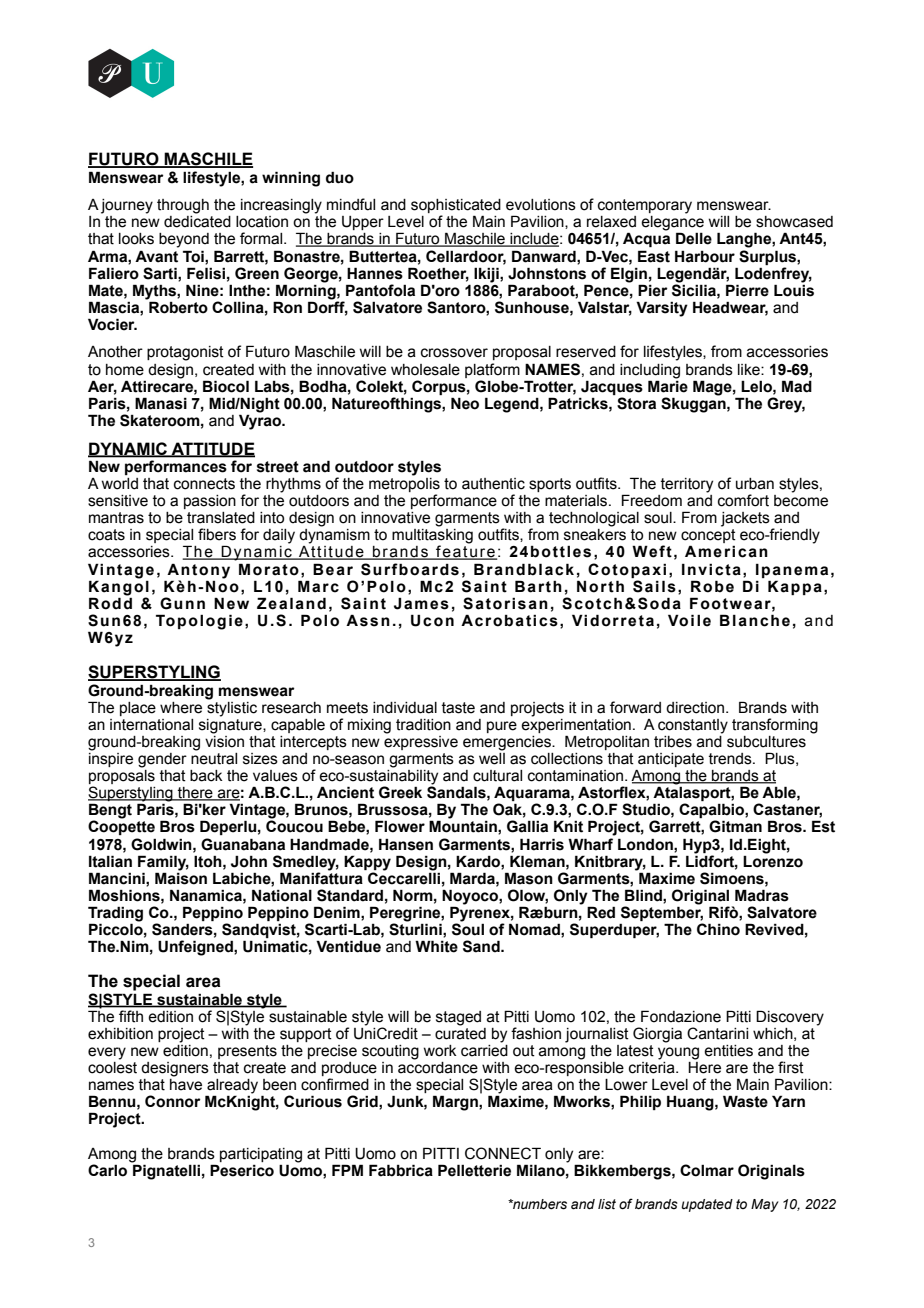 This screenshot has width=924, height=1308. I want to click on Delle, so click(694, 238).
